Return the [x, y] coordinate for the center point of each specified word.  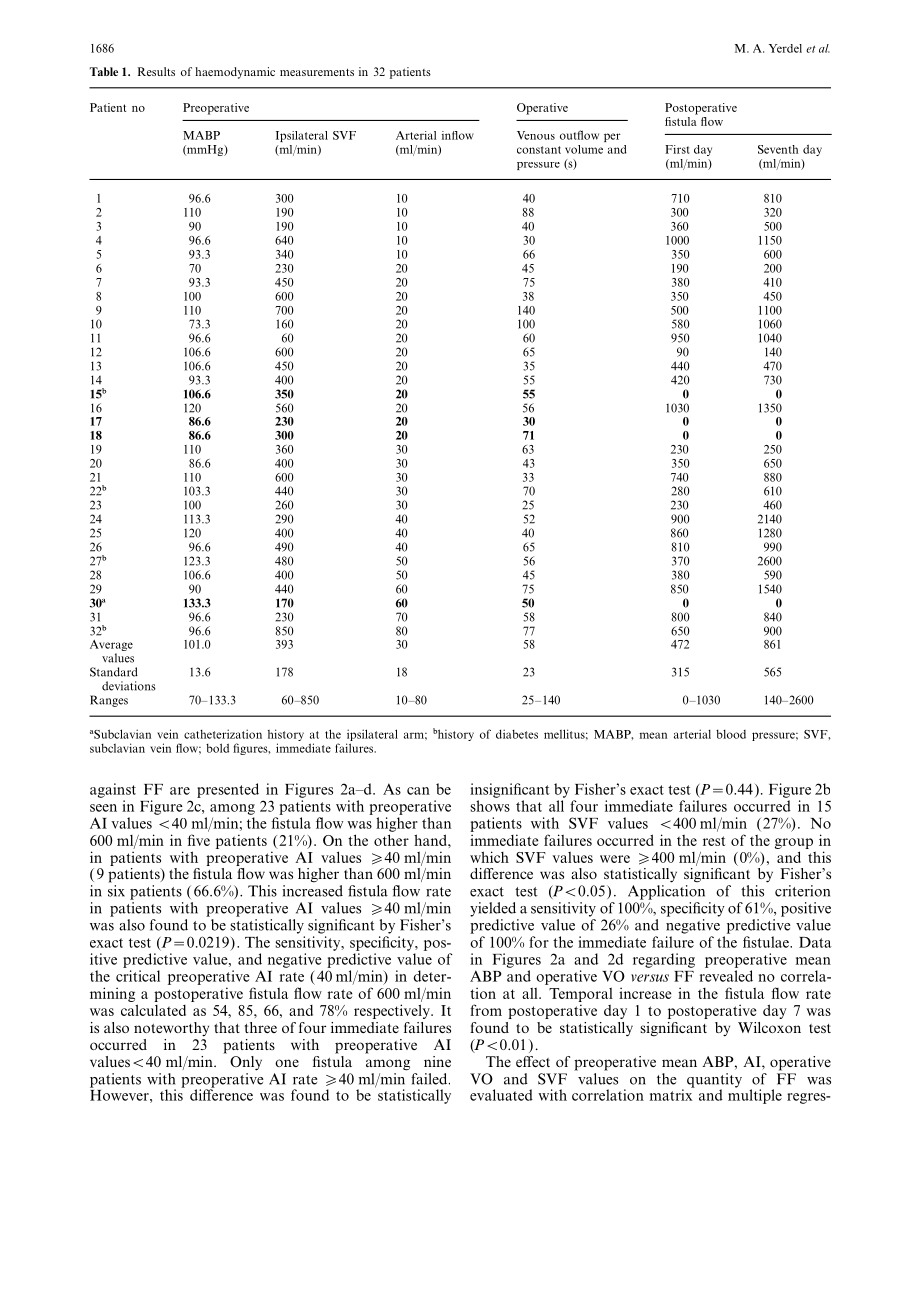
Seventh [778, 149]
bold [217, 748]
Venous [536, 135]
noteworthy [171, 1029]
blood [731, 734]
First [677, 149]
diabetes [517, 734]
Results [156, 71]
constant [539, 150]
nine [437, 1061]
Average [111, 645]
